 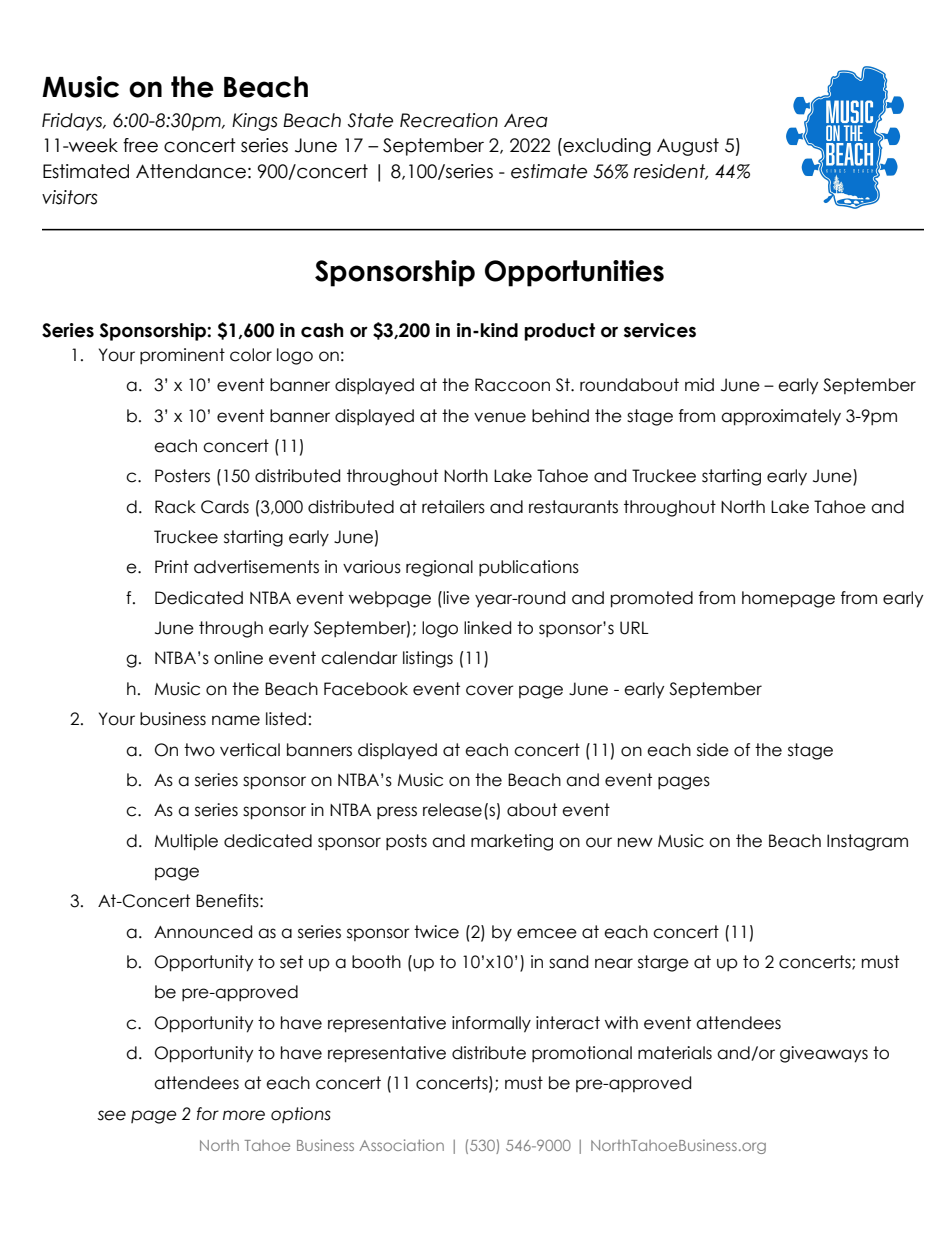 I want to click on free, so click(x=140, y=145).
